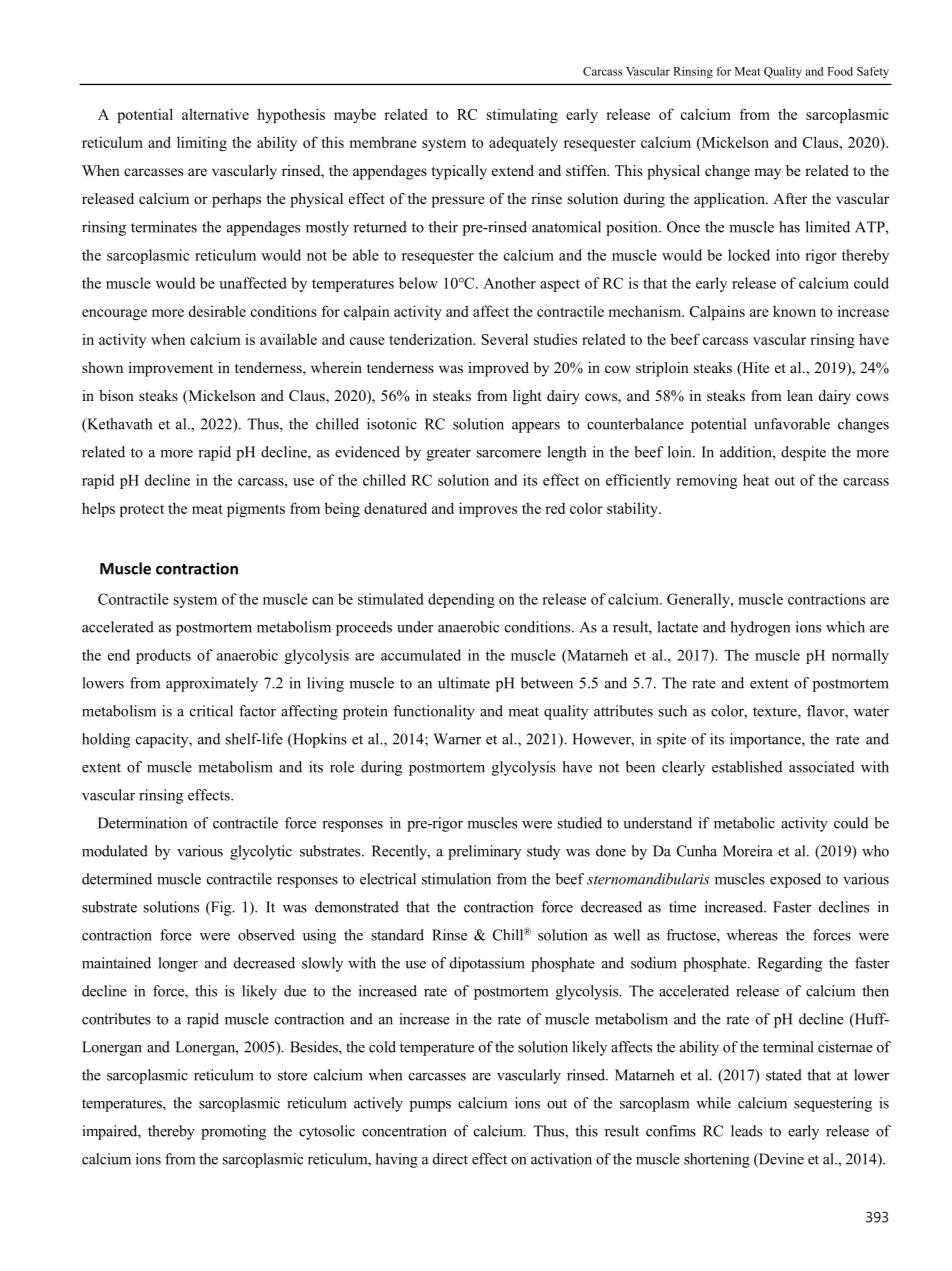  Describe the element at coordinates (840, 71) in the image. I see `Food` at that location.
